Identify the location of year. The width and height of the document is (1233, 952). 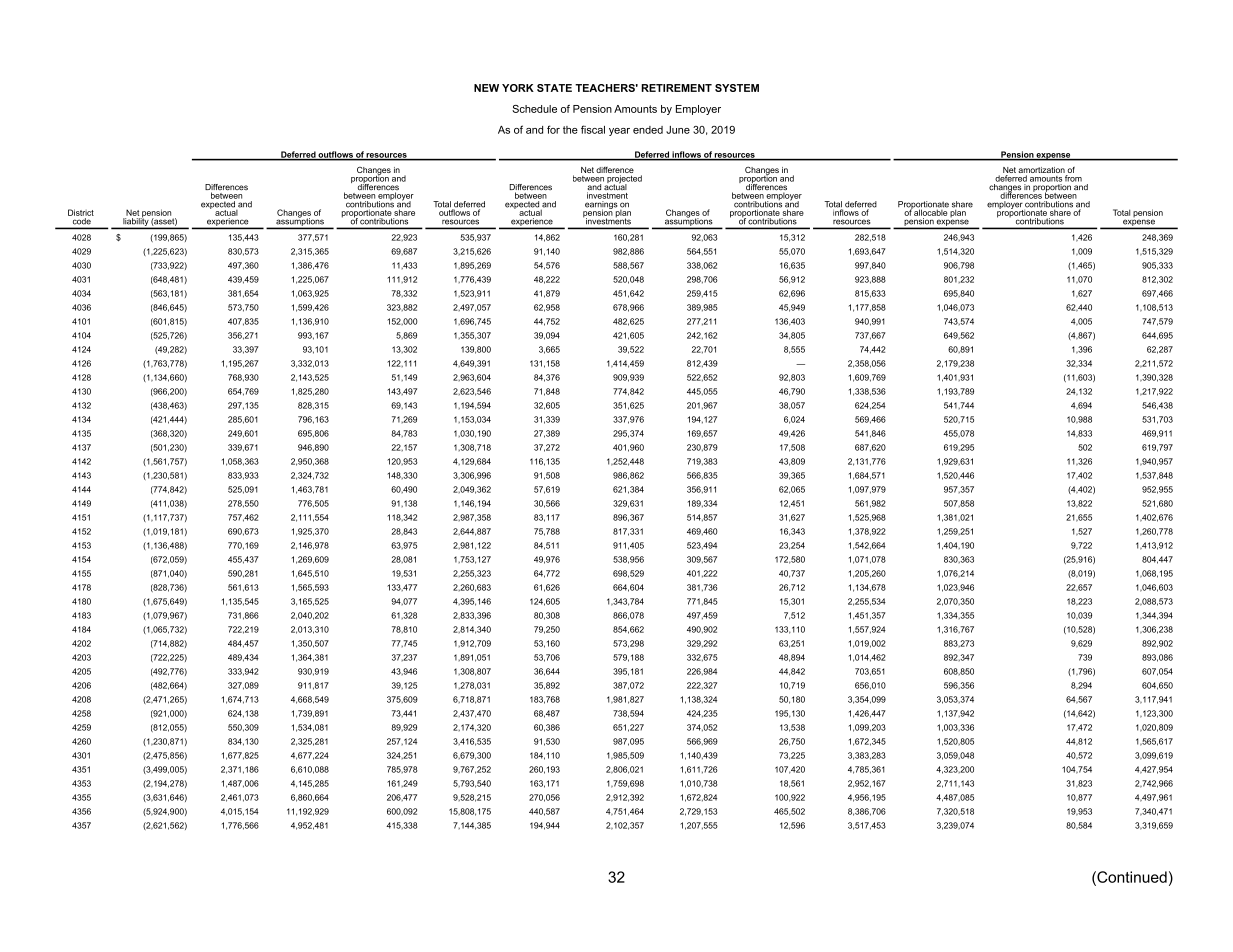
(619, 132).
